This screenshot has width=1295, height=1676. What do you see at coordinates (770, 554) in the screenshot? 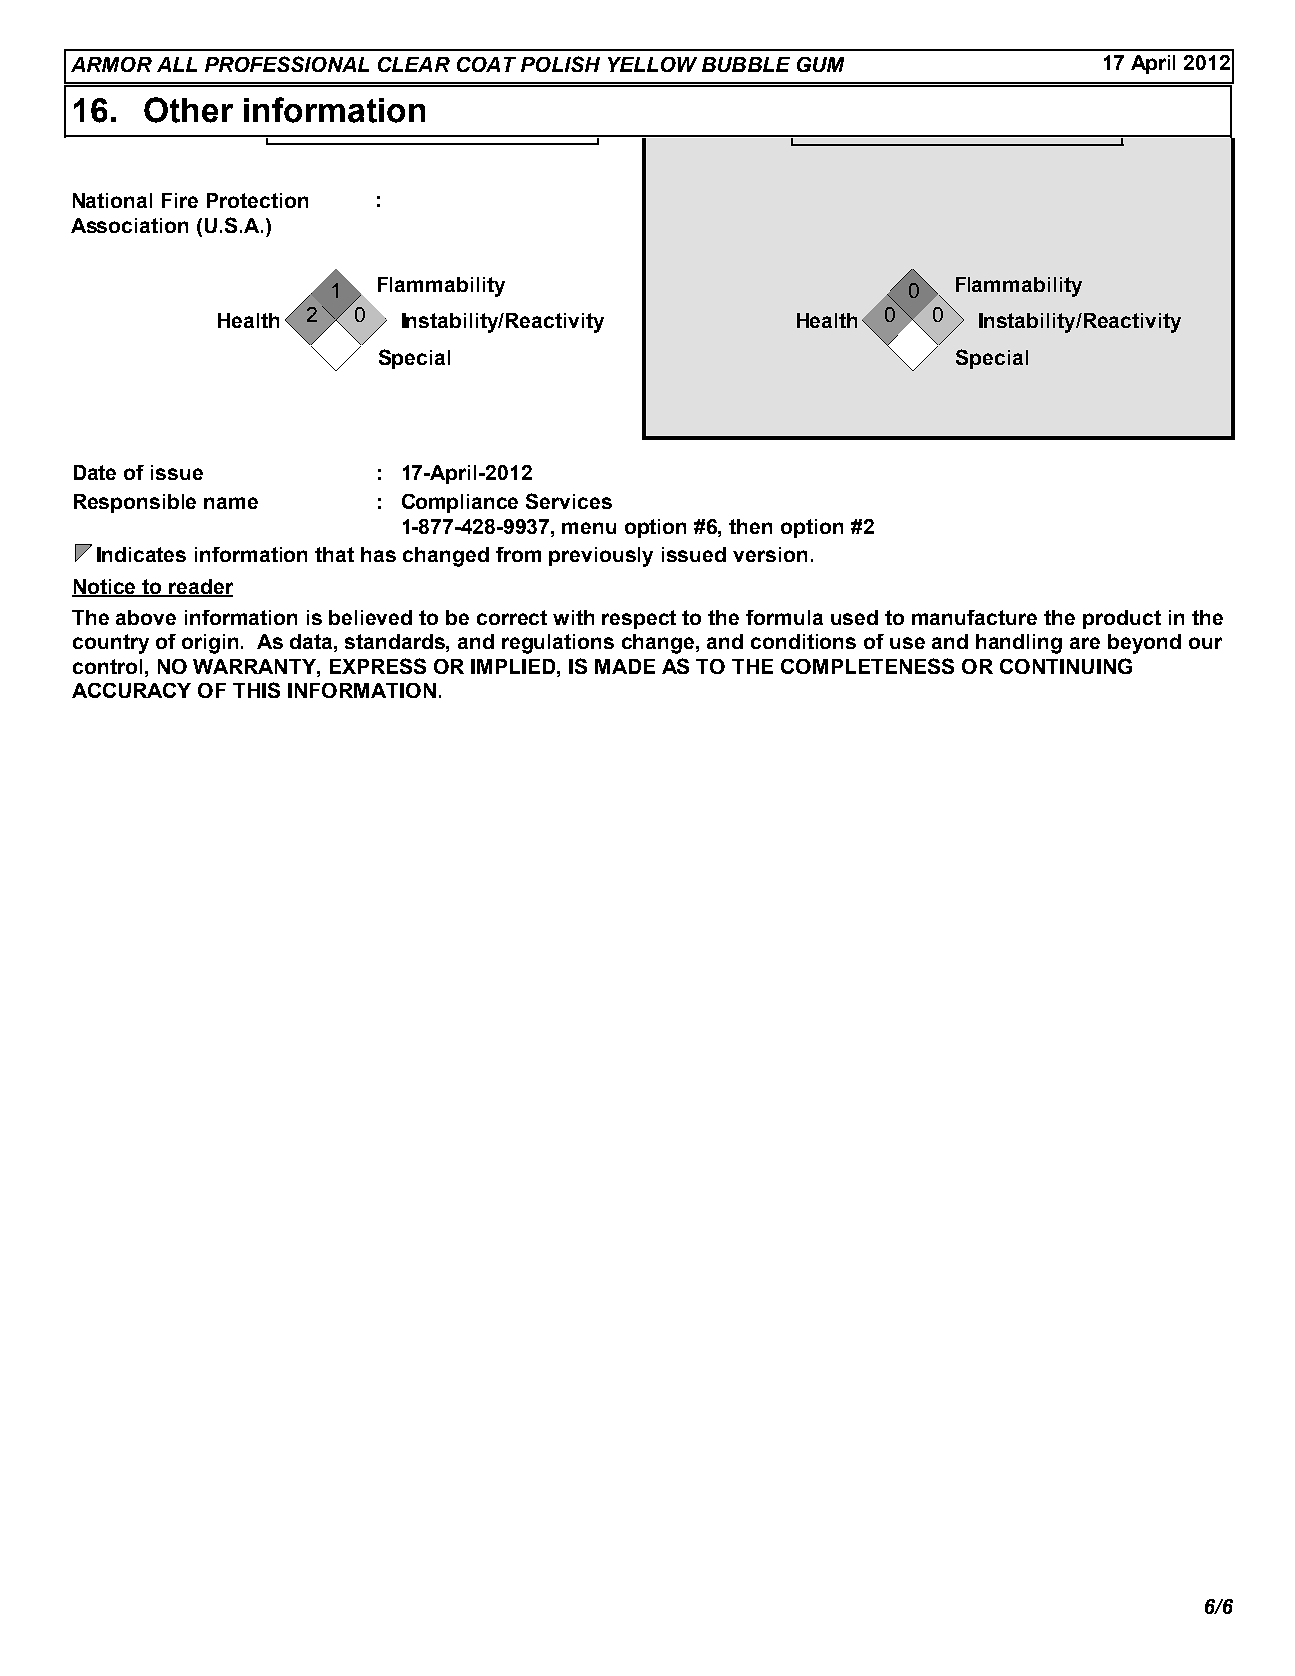
I see `version` at bounding box center [770, 554].
